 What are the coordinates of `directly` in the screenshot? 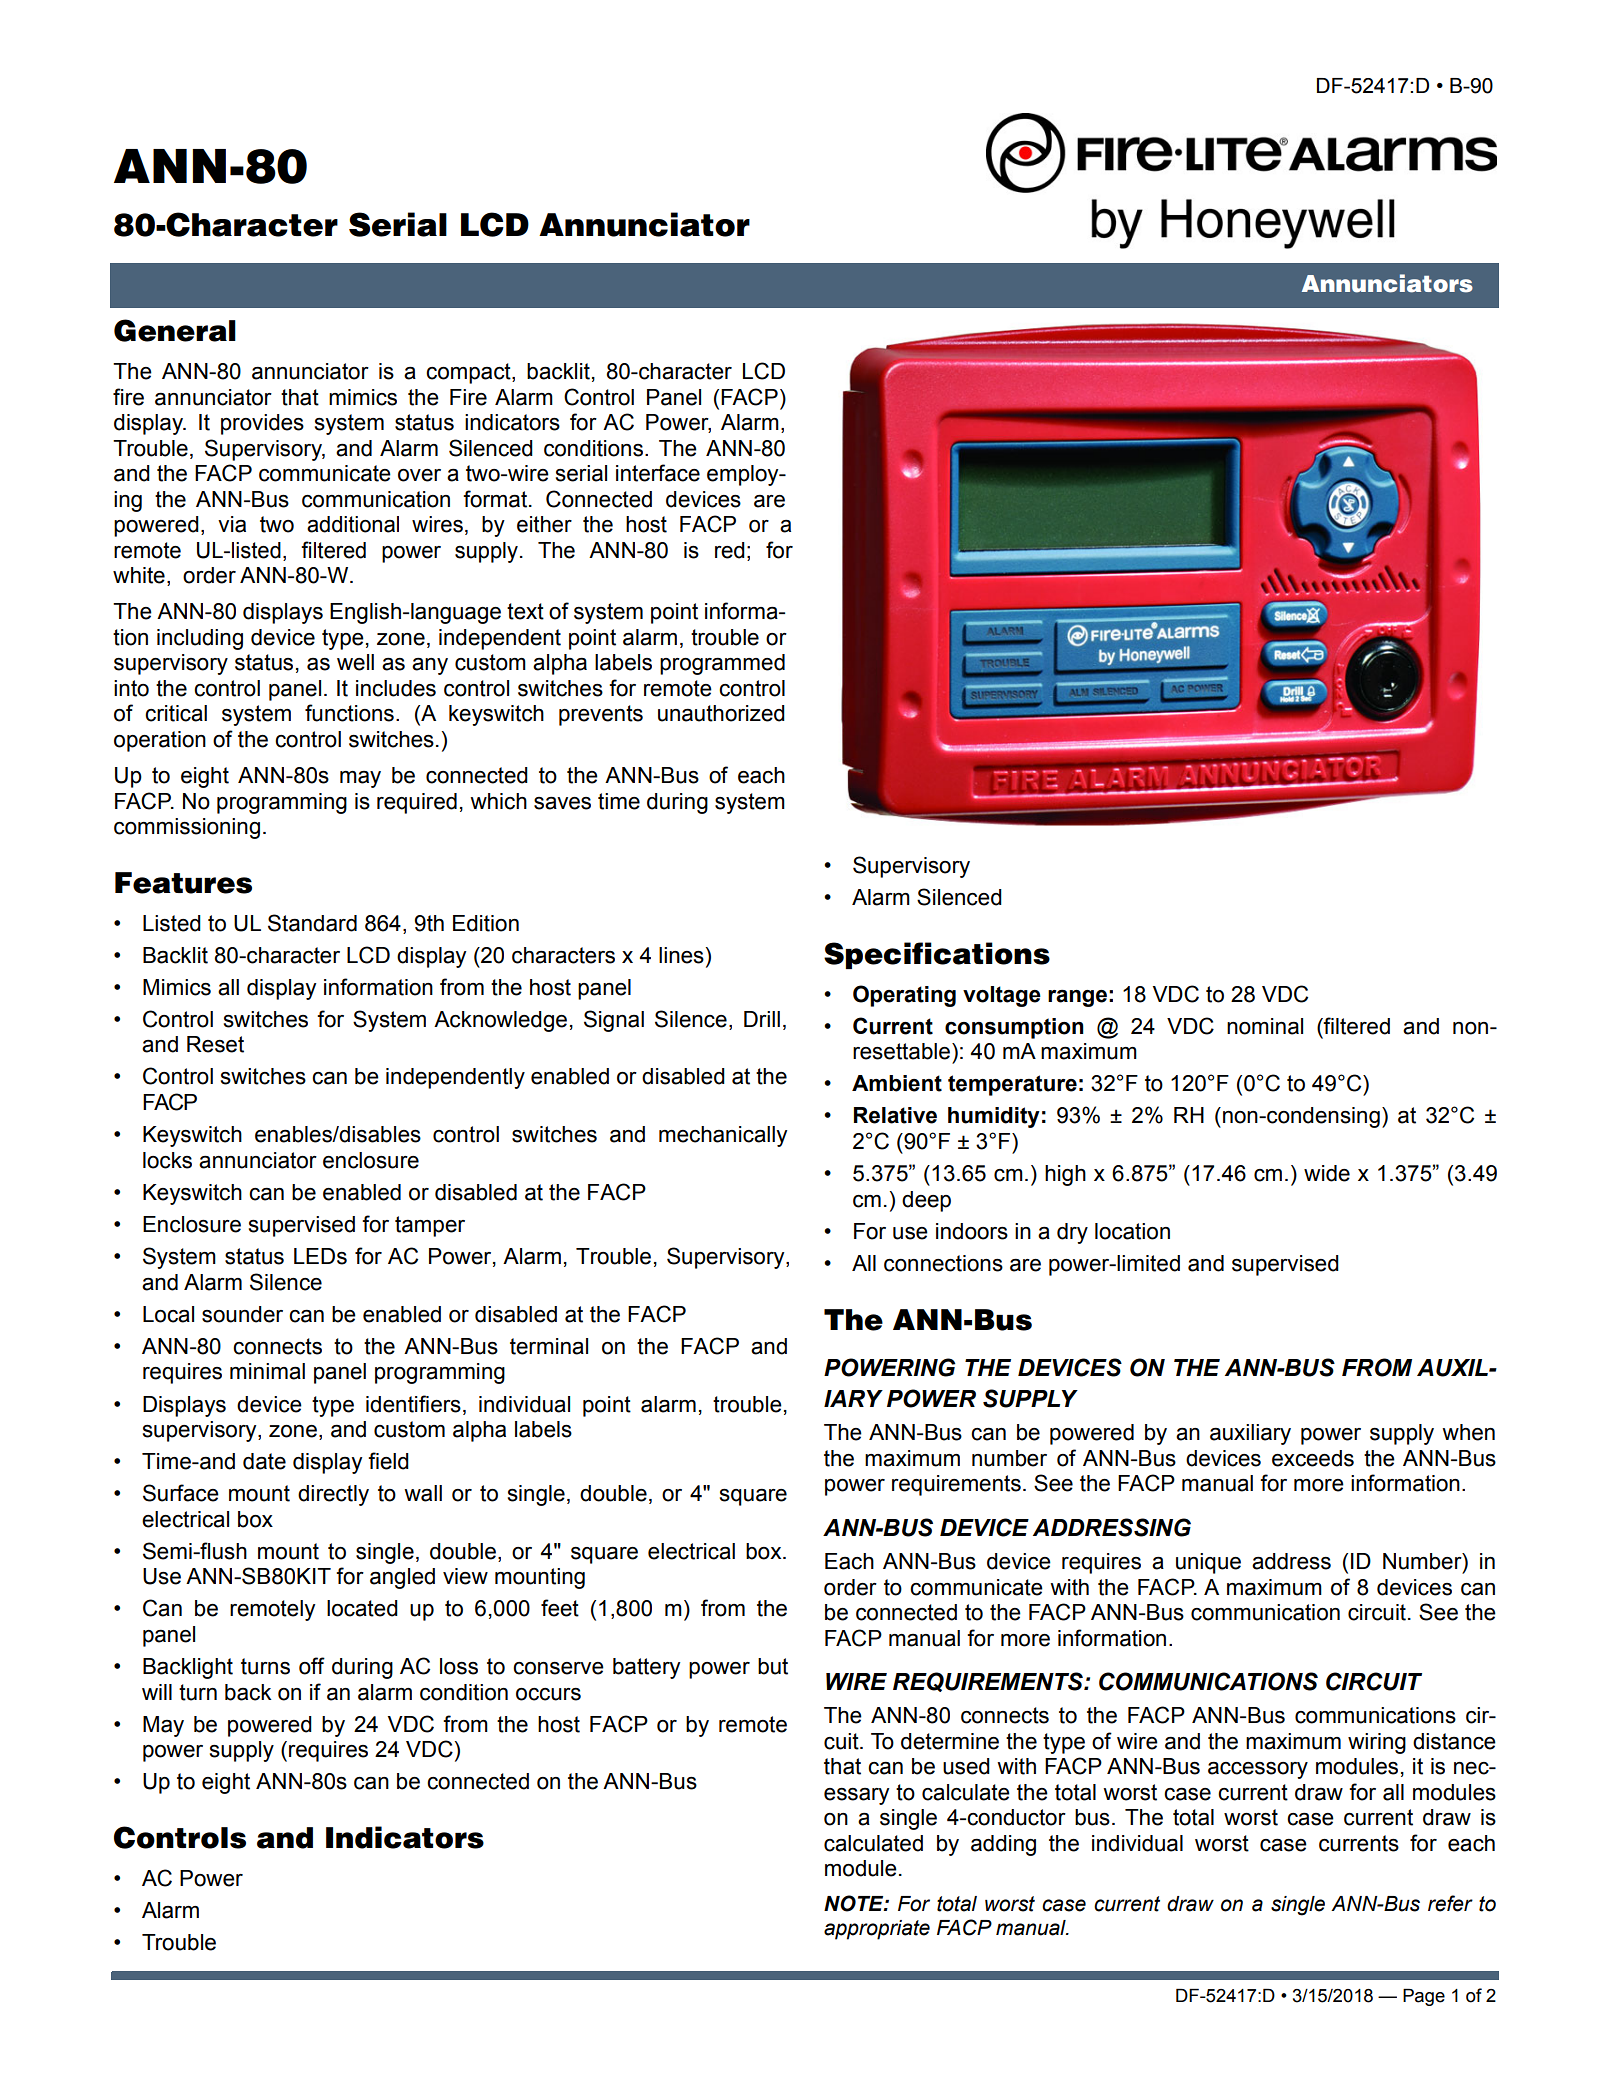 It's located at (333, 1495).
